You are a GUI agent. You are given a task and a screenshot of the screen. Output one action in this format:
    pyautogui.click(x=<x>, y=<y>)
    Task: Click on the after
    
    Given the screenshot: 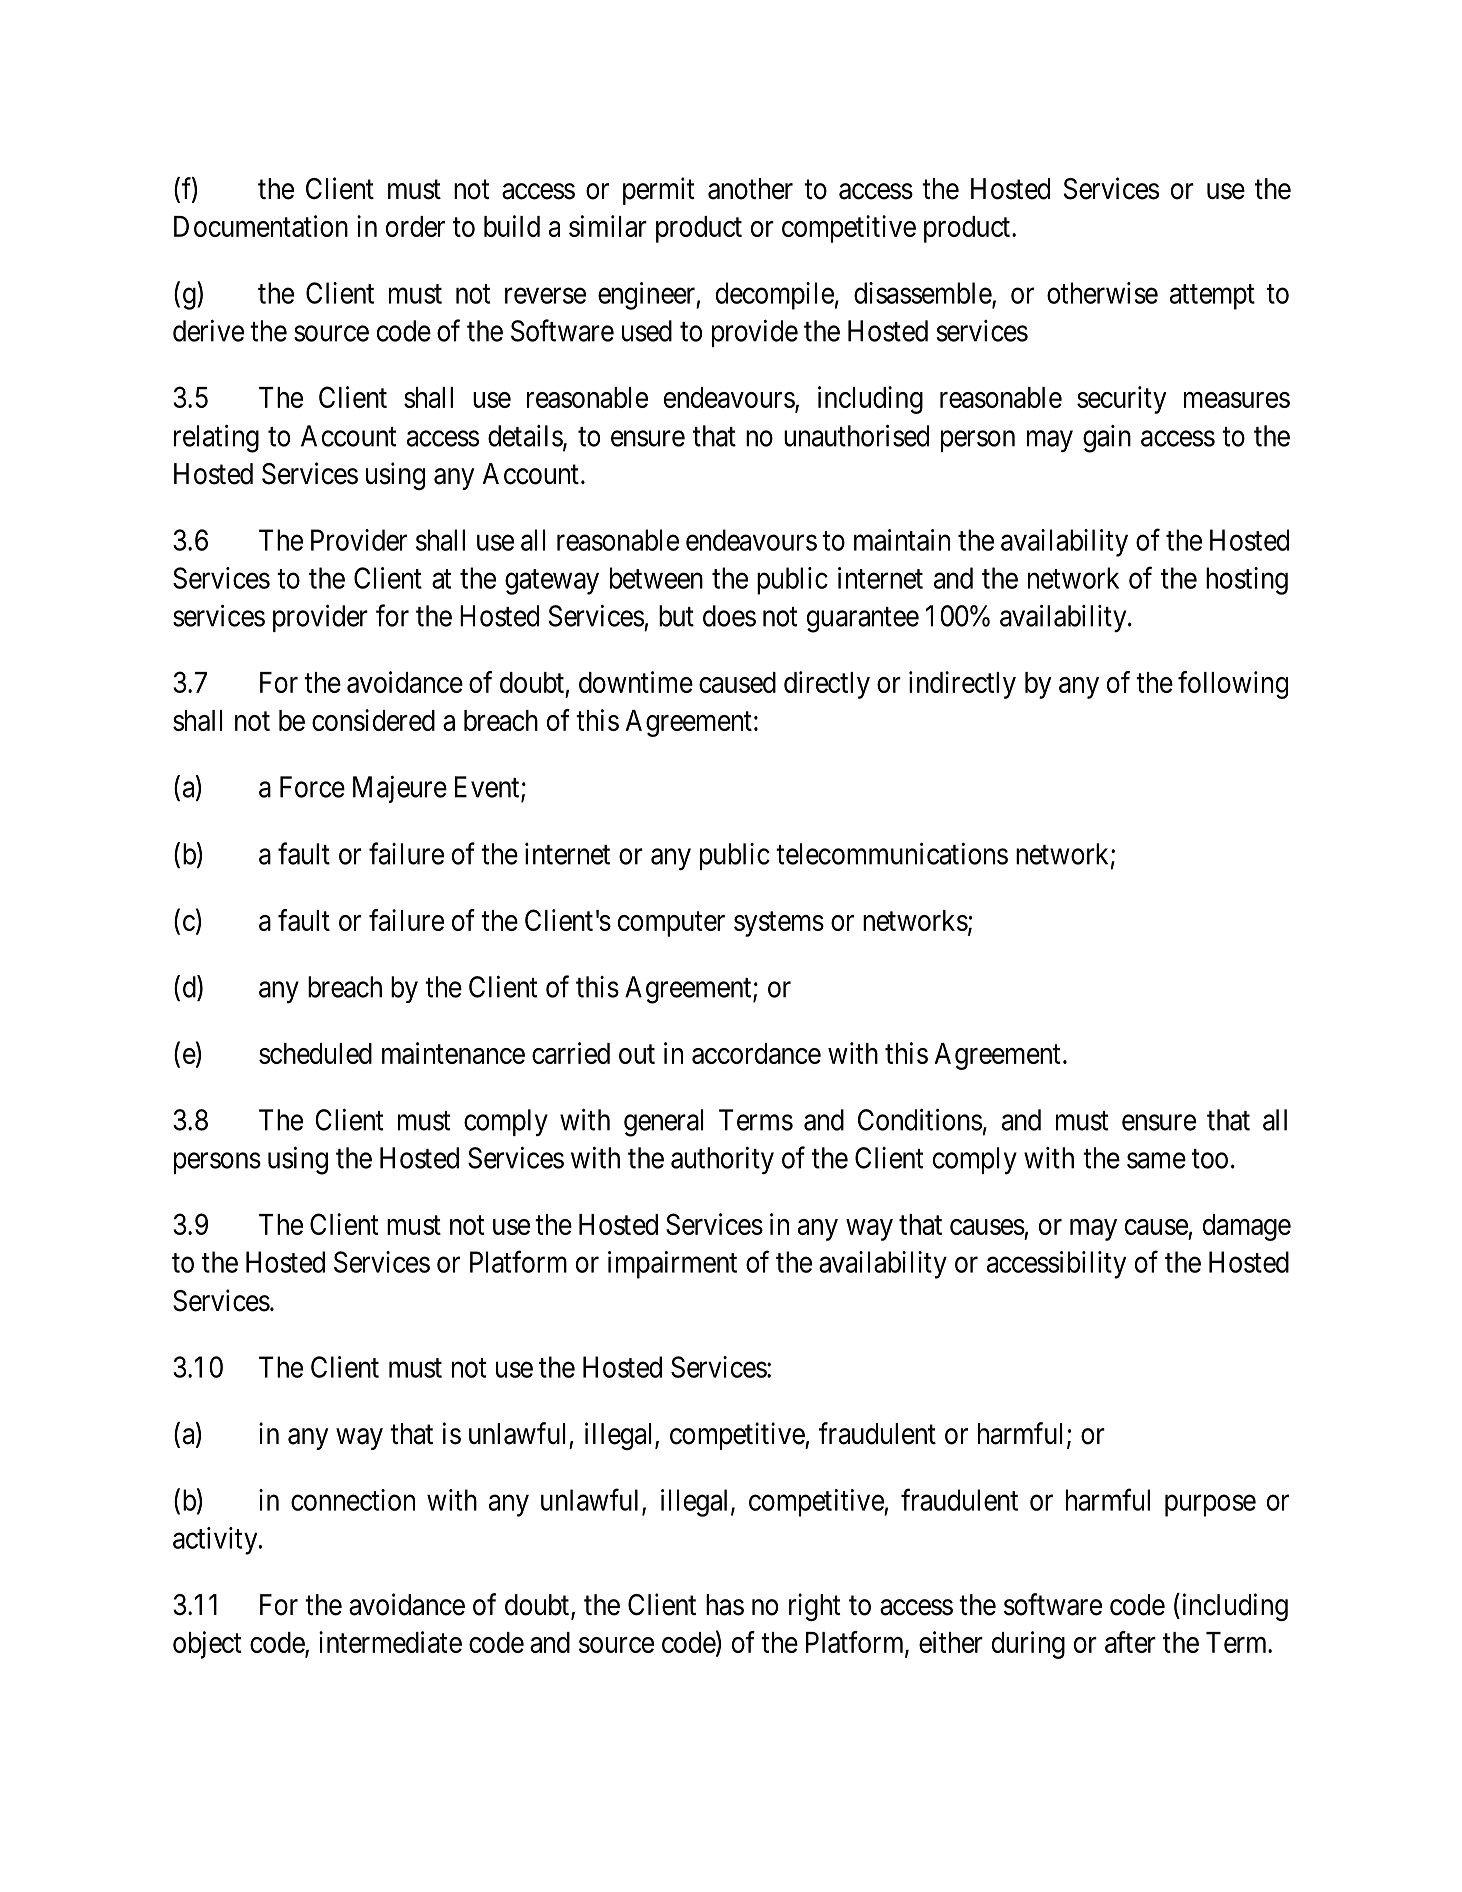 What is the action you would take?
    pyautogui.click(x=1130, y=1642)
